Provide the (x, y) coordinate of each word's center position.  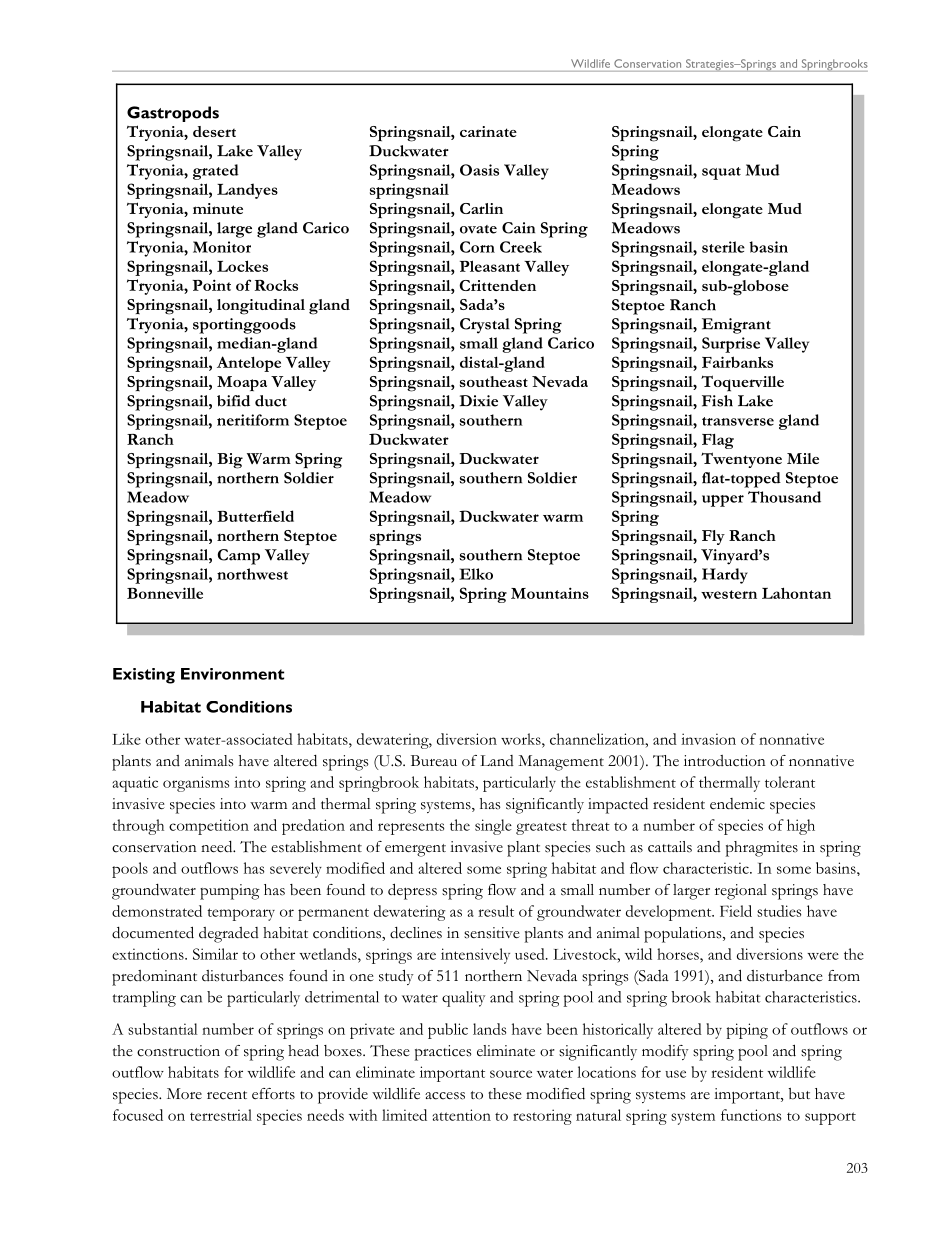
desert (214, 131)
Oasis (479, 170)
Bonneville (165, 593)
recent (227, 1095)
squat (721, 173)
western (729, 594)
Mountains (550, 593)
